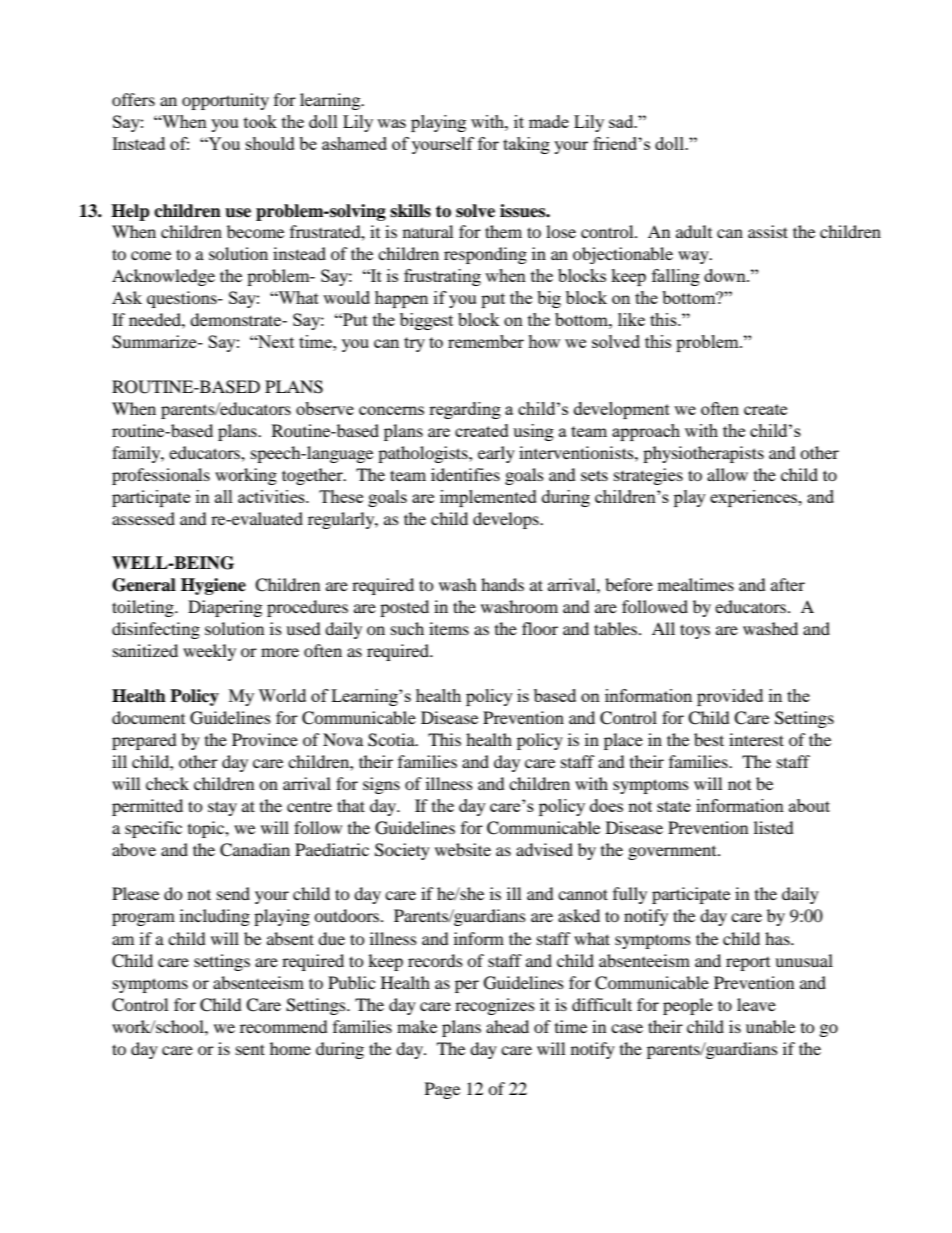 This screenshot has height=1233, width=952. I want to click on toys, so click(695, 631).
